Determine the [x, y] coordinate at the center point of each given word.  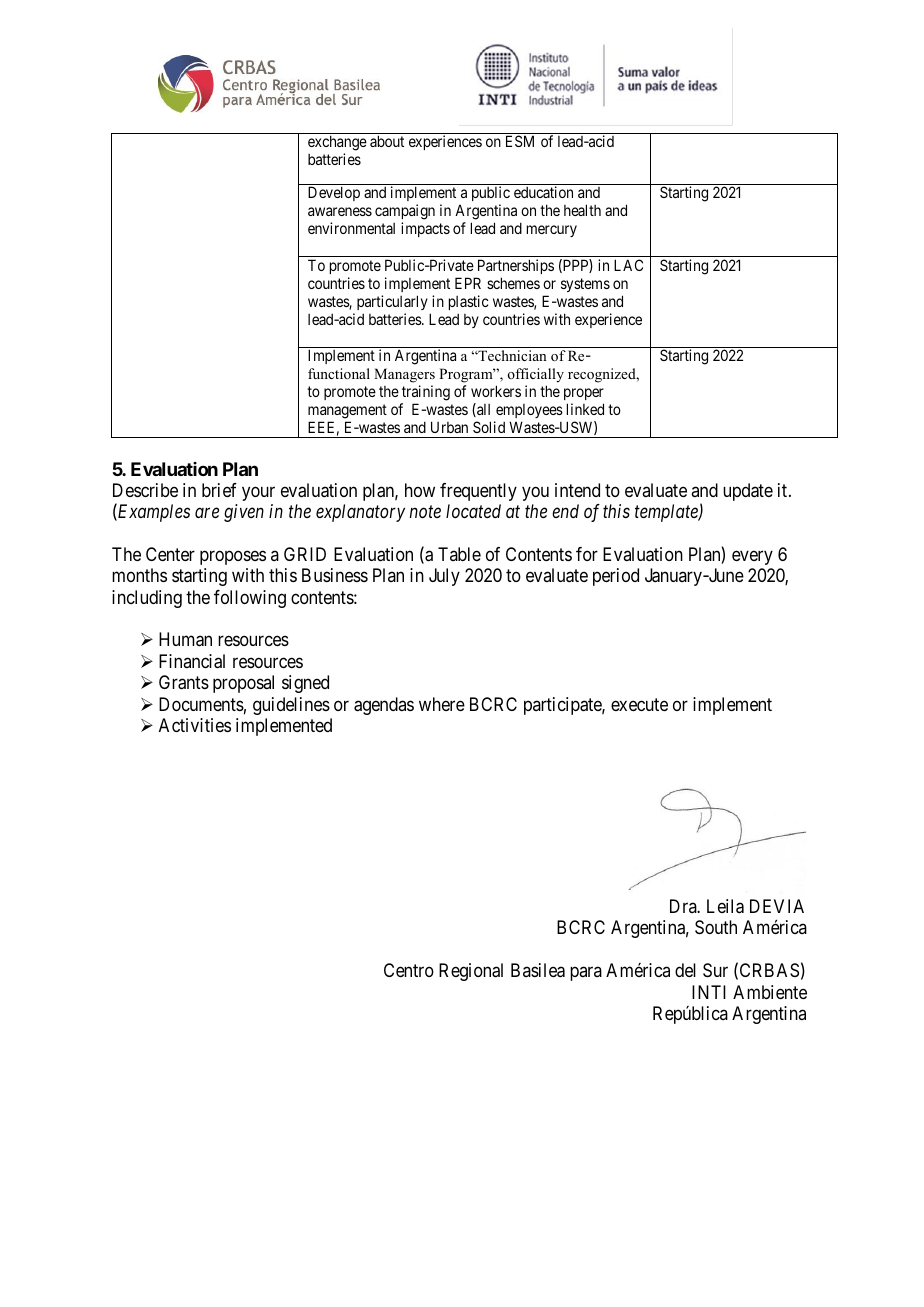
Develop [334, 193]
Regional [471, 972]
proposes [233, 557]
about [387, 141]
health [582, 210]
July [444, 577]
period [616, 577]
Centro [409, 970]
